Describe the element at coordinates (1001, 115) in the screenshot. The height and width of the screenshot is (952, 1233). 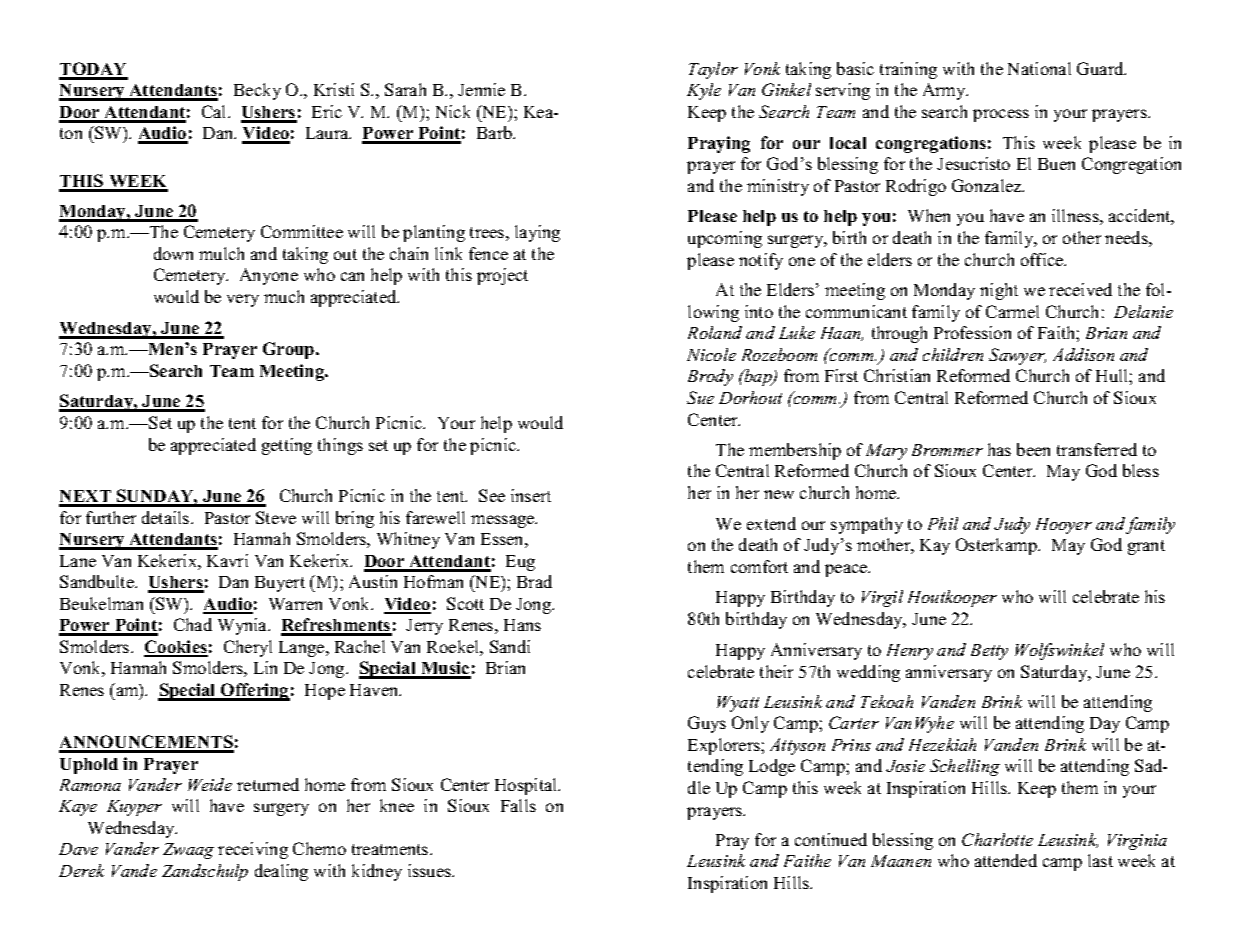
I see `process` at that location.
